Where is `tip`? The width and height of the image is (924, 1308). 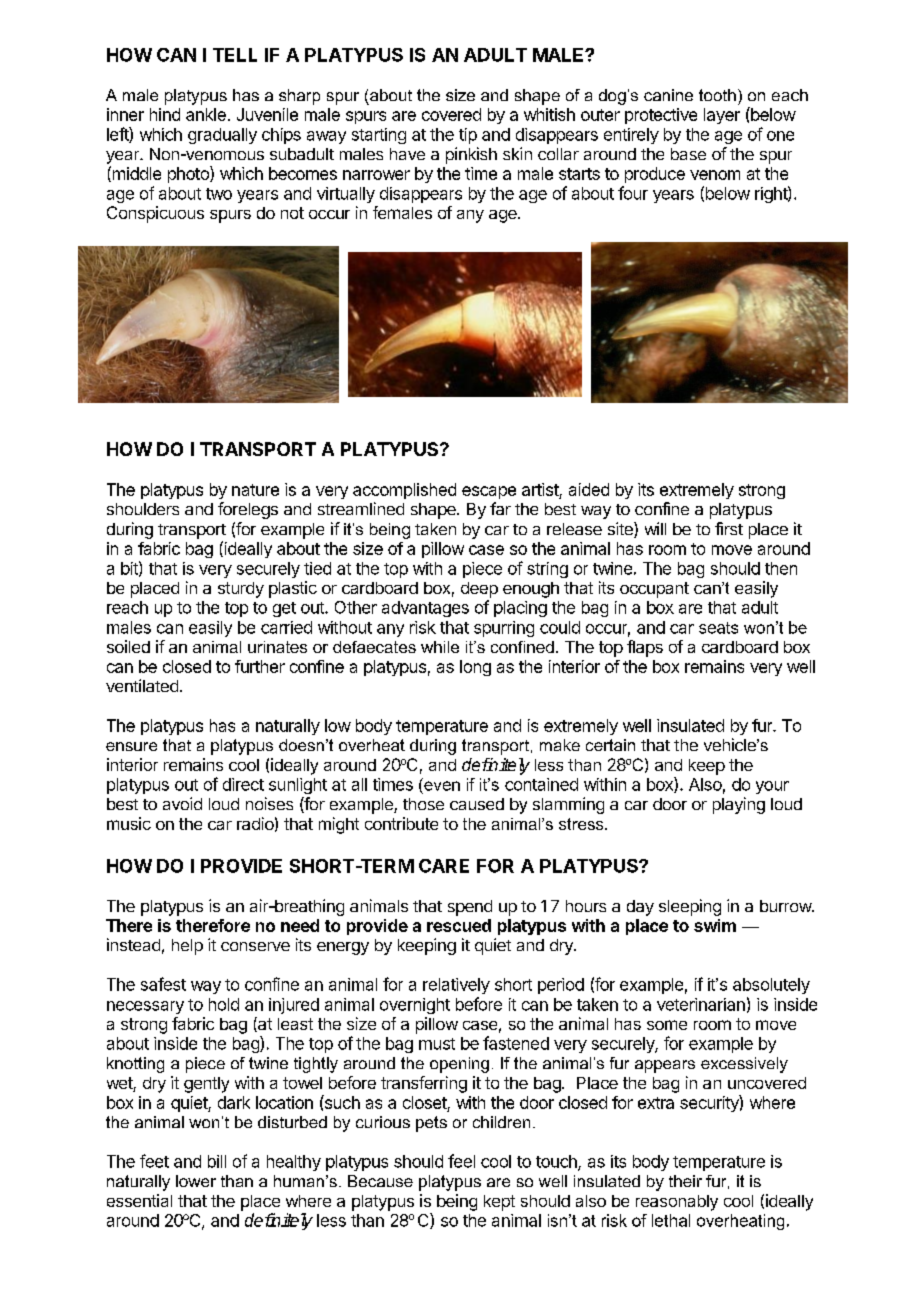
tip is located at coordinates (468, 136).
